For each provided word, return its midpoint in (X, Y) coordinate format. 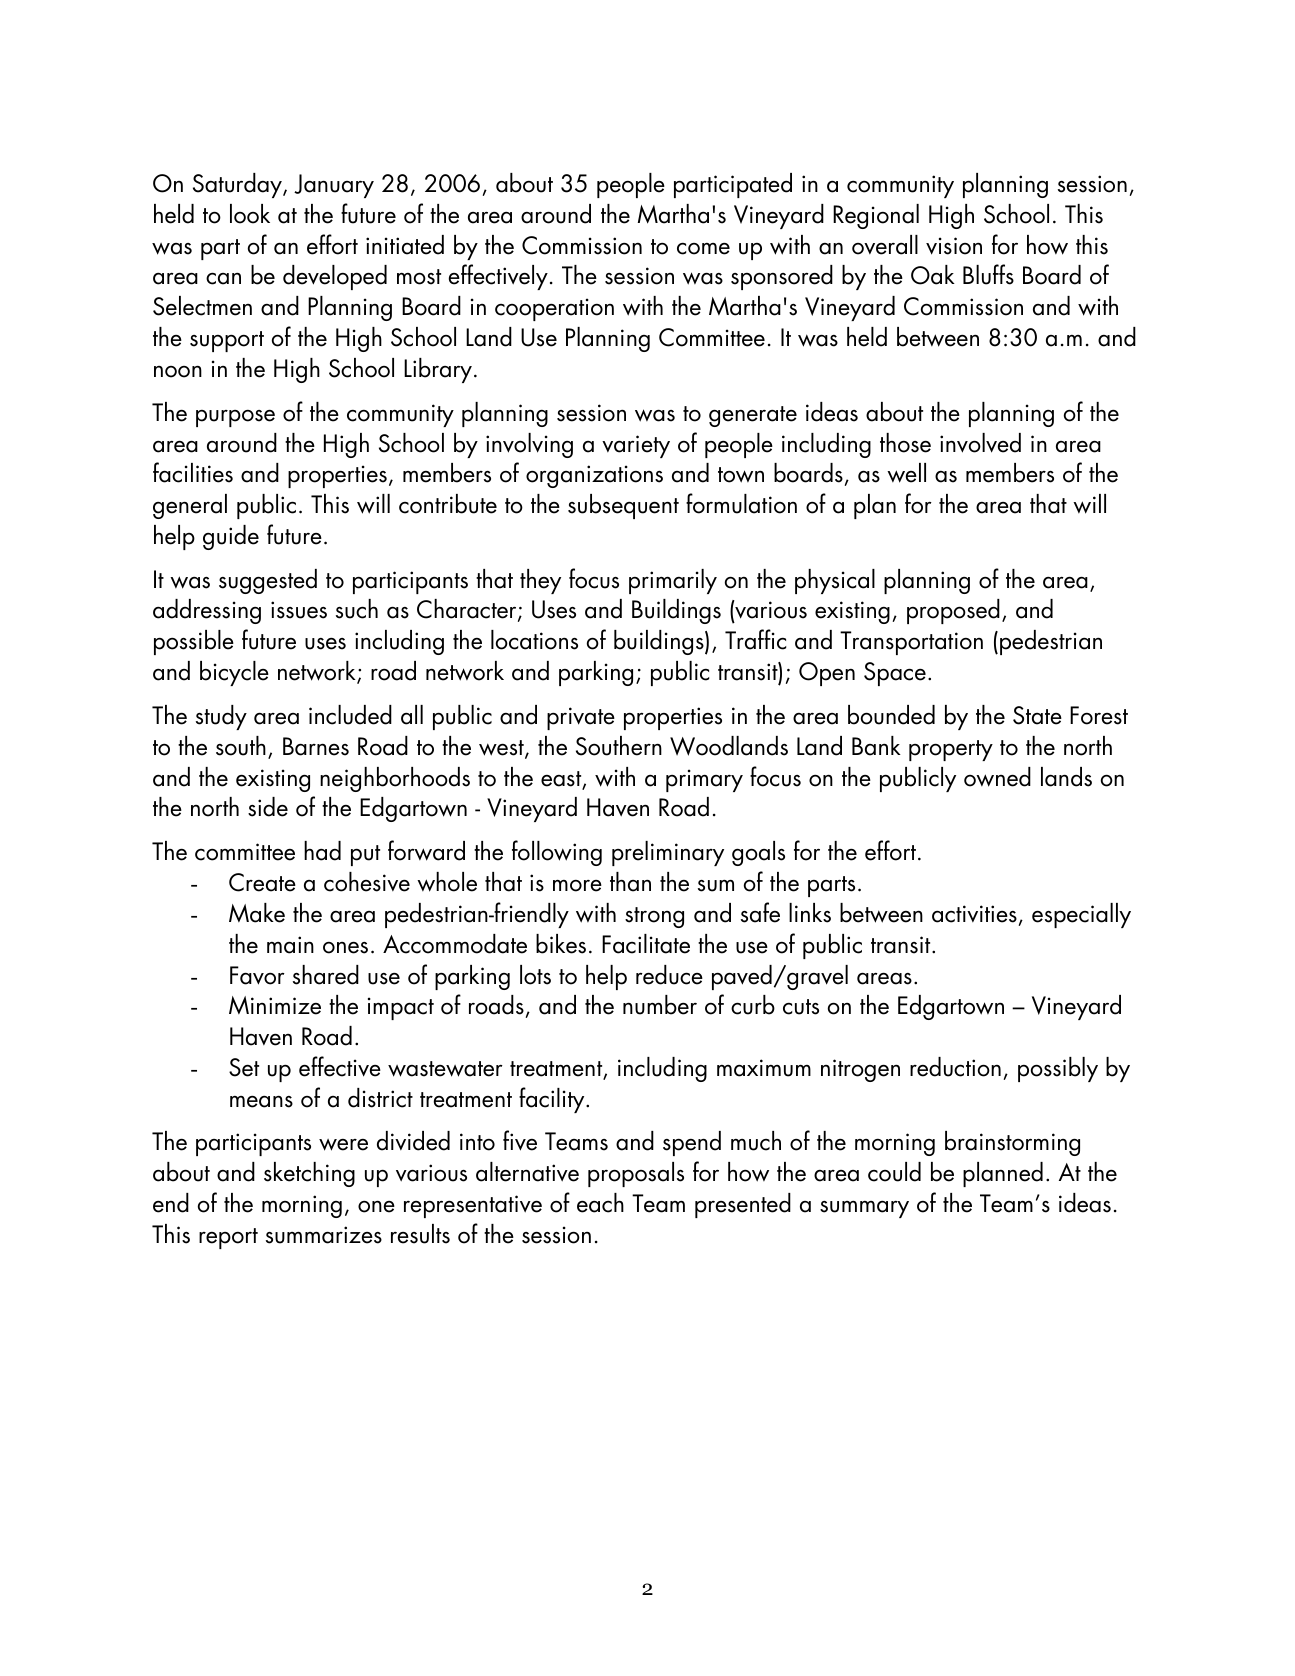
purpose (235, 418)
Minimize (275, 1005)
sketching (309, 1174)
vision (954, 246)
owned (997, 777)
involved (980, 443)
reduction (955, 1067)
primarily (673, 581)
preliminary (668, 853)
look (250, 214)
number (660, 1005)
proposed (953, 611)
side (268, 807)
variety (636, 446)
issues (299, 610)
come (703, 249)
